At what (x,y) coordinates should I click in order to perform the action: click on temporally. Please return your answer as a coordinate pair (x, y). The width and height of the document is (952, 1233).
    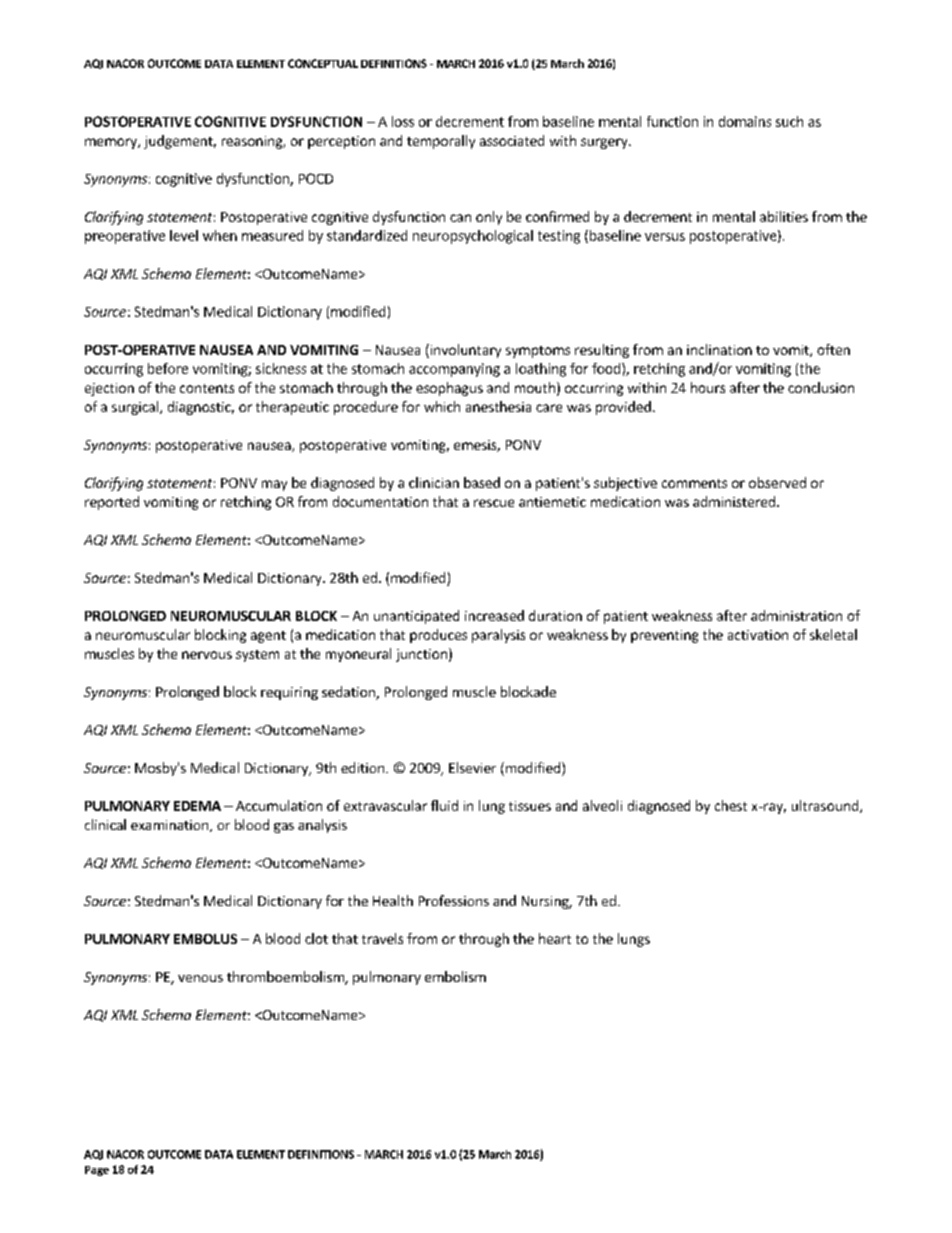
    Looking at the image, I should click on (441, 142).
